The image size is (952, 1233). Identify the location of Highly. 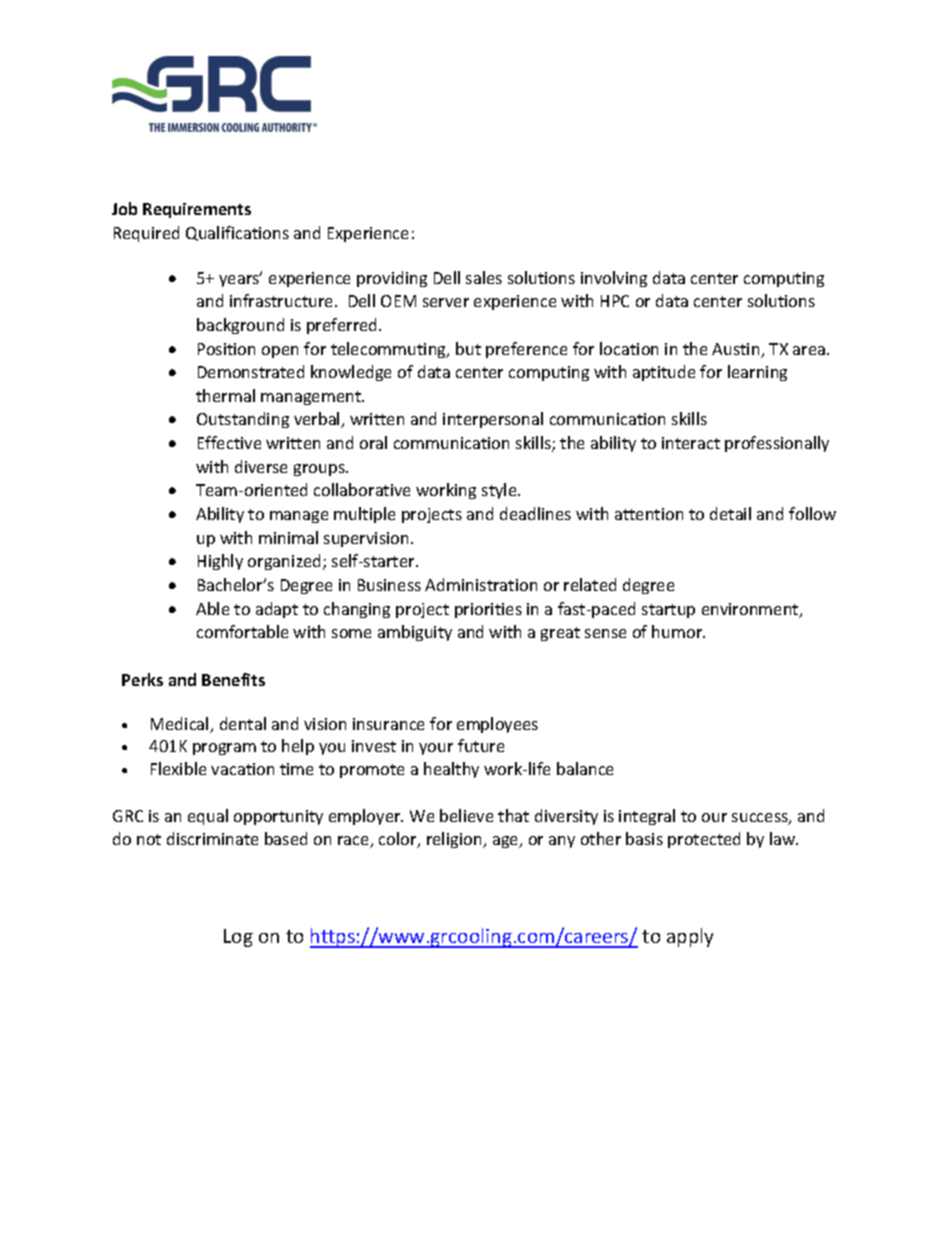
(220, 562).
